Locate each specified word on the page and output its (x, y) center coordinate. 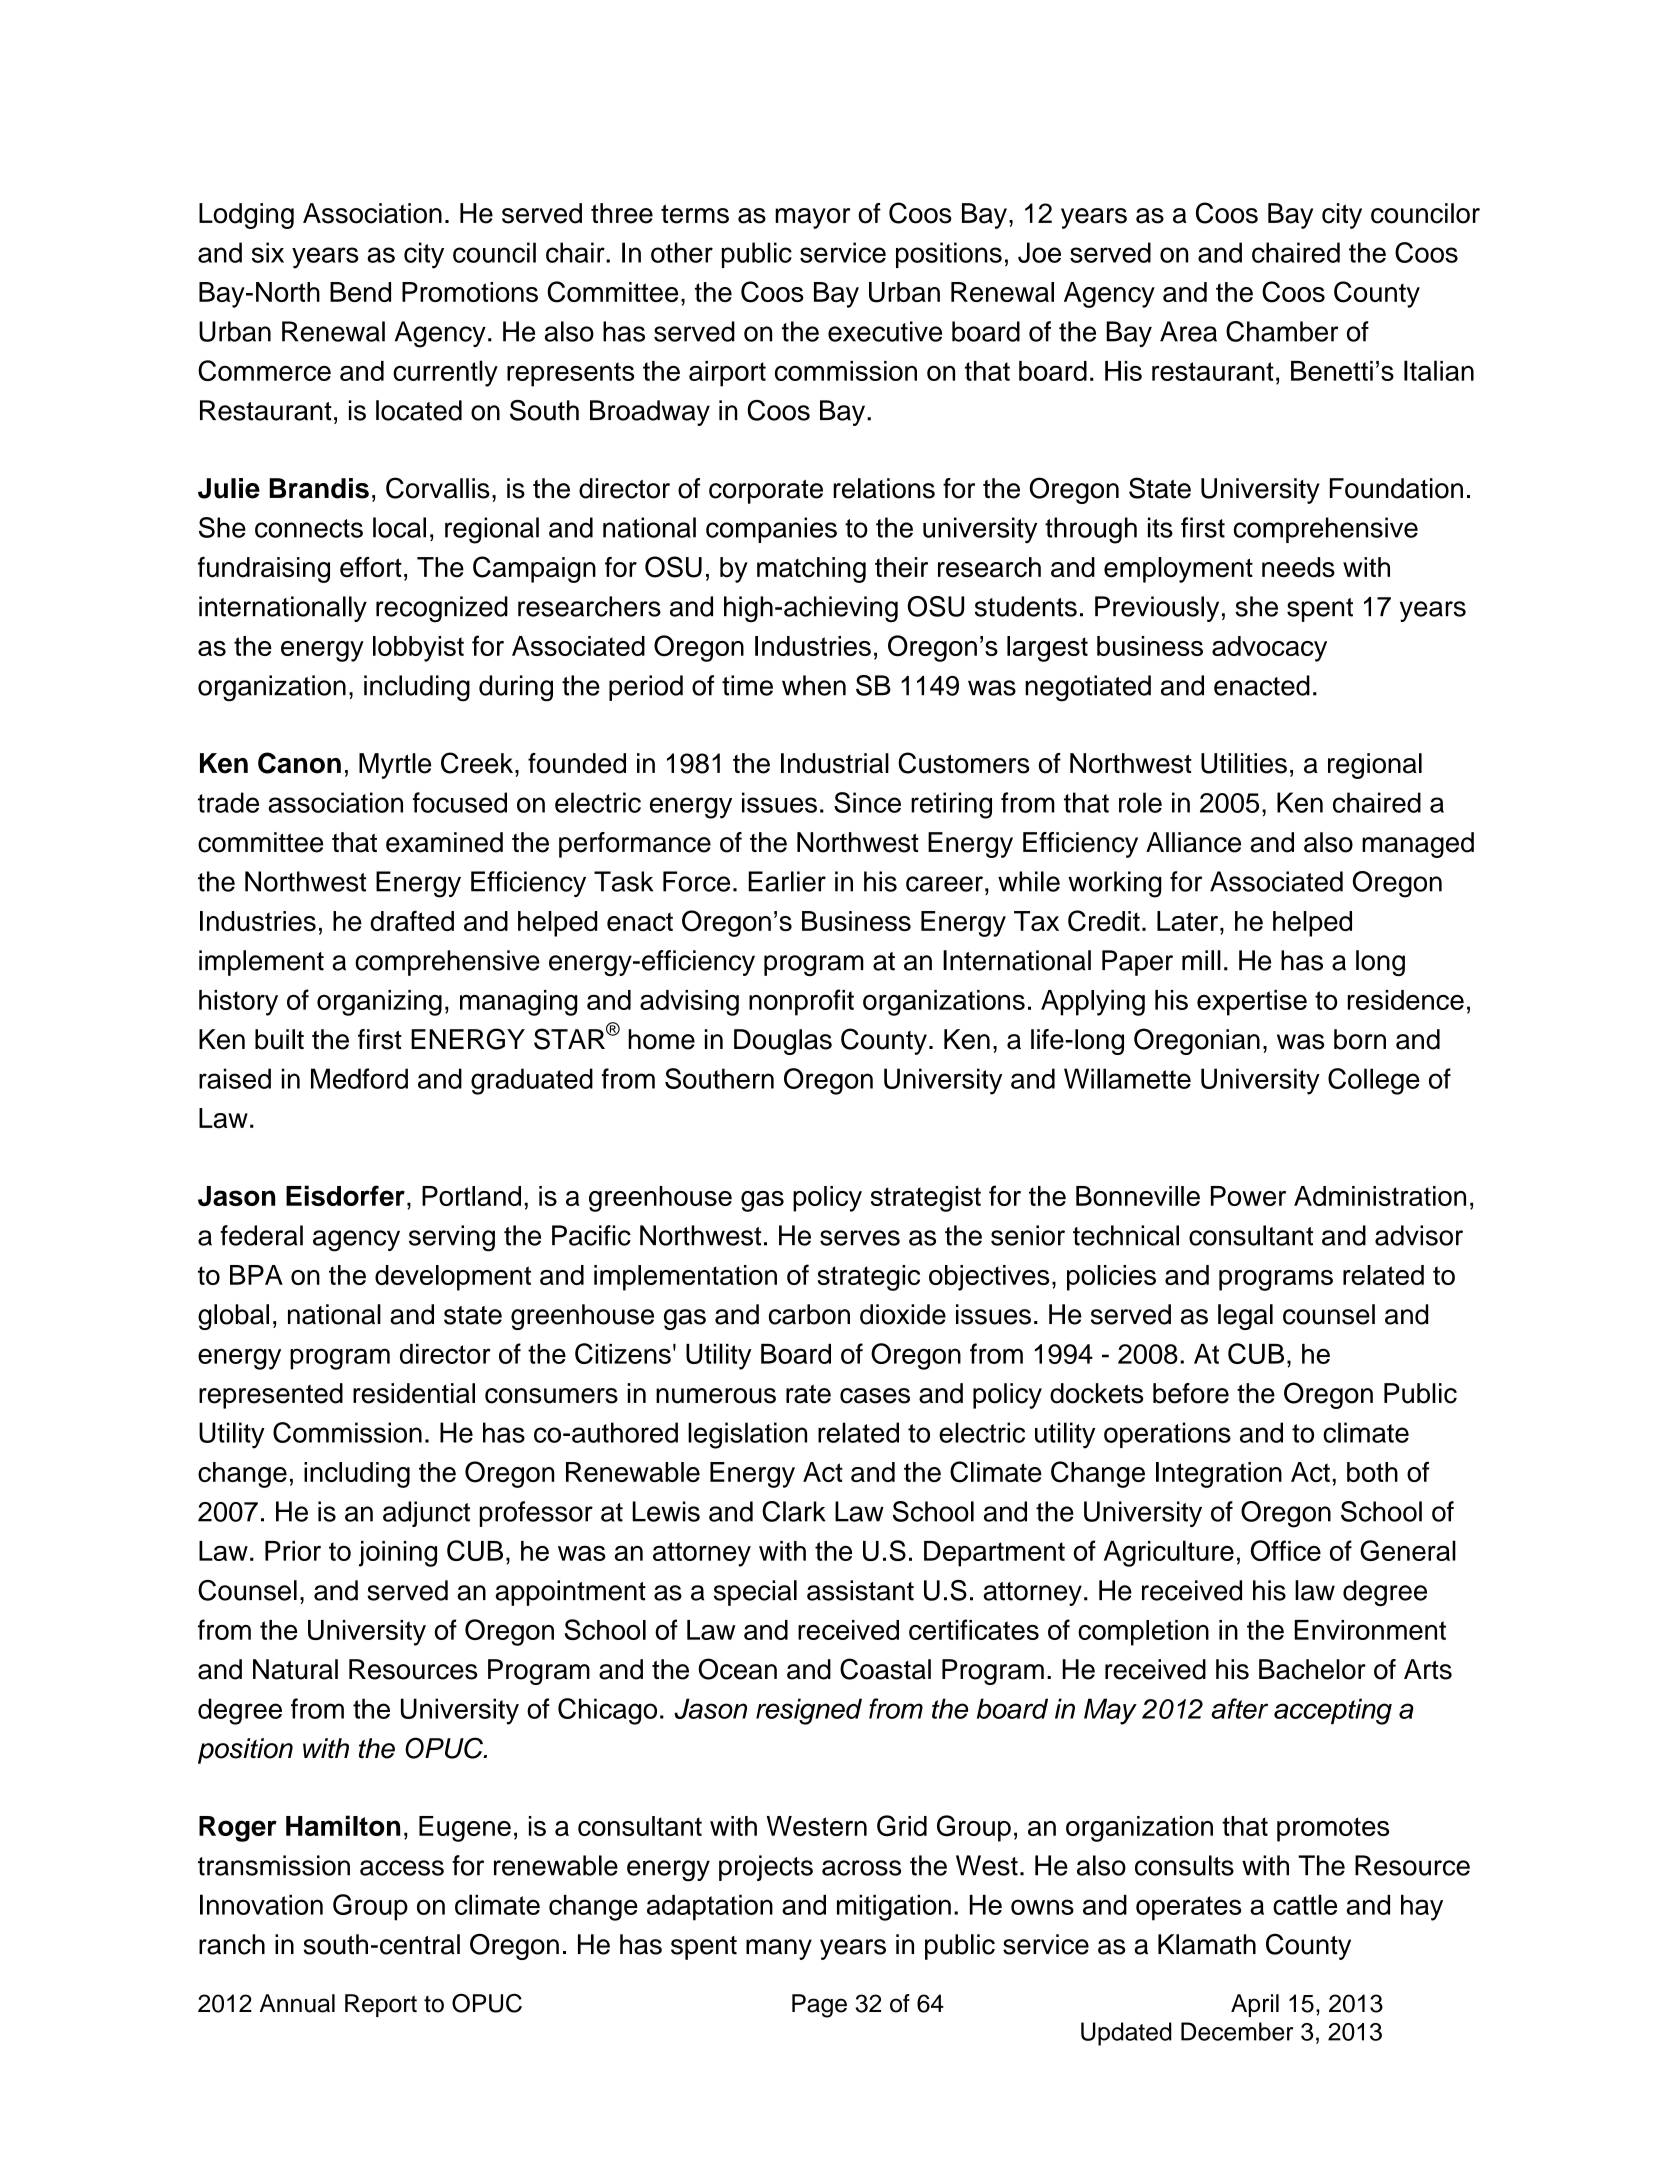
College (1374, 1081)
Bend (360, 292)
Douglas (783, 1042)
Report (381, 2005)
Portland (471, 1196)
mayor (812, 218)
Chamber (1282, 331)
